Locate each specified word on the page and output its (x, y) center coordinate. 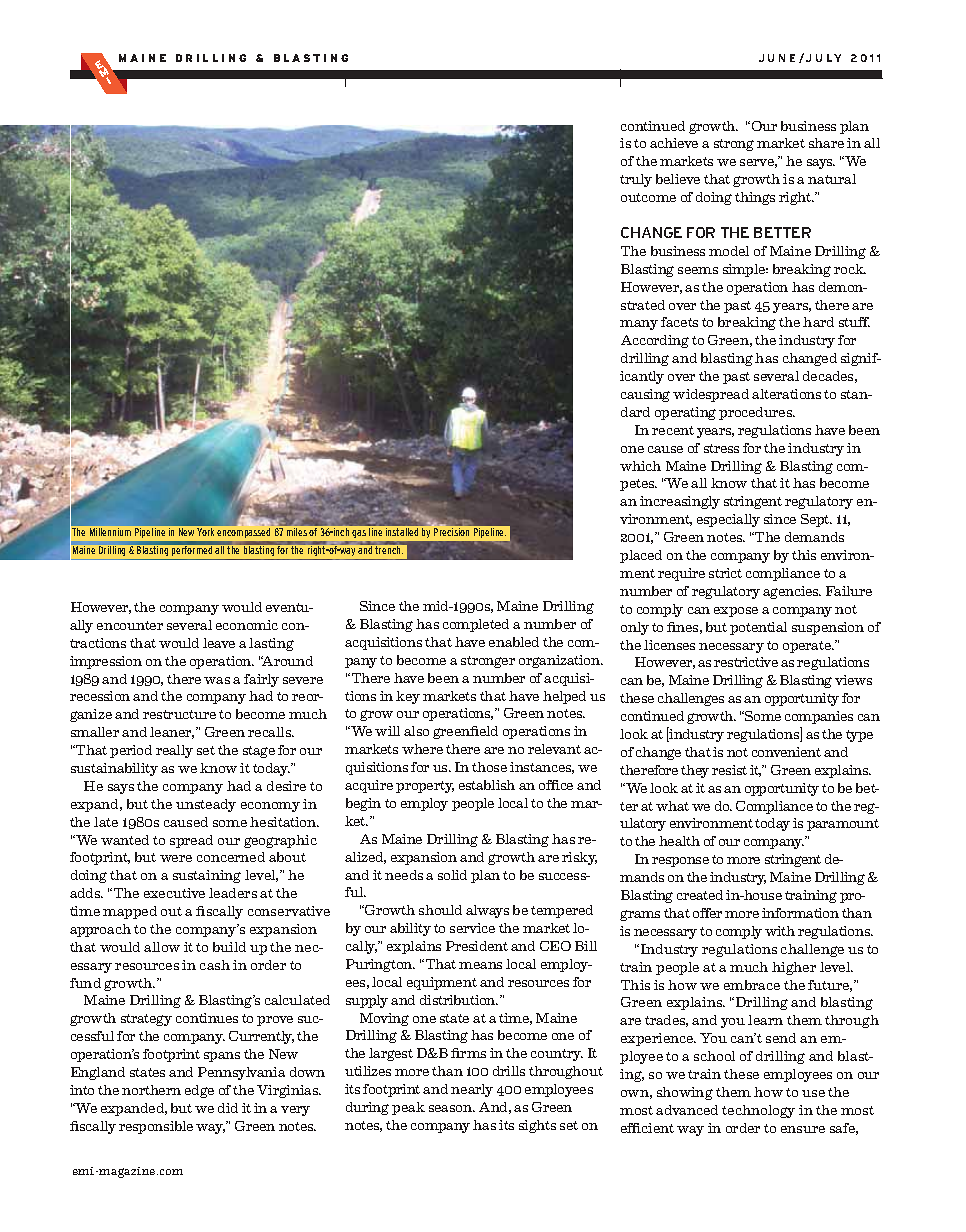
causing (645, 395)
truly (636, 180)
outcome (648, 197)
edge (199, 1091)
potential (758, 628)
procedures (757, 413)
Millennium (110, 532)
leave (219, 643)
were (176, 858)
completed (476, 625)
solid (452, 875)
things (755, 198)
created (700, 895)
